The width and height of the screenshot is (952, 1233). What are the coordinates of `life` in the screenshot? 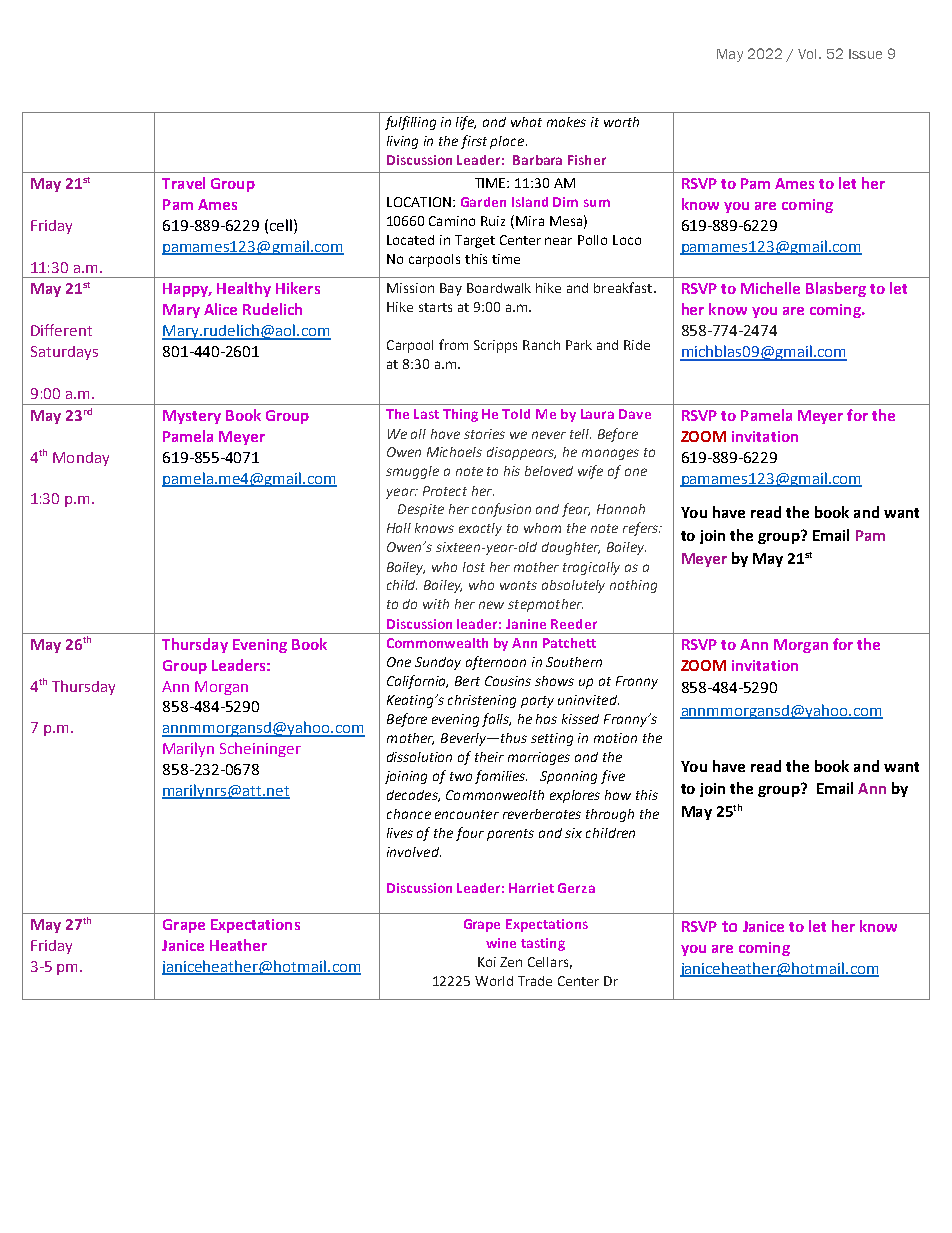 It's located at (466, 123).
